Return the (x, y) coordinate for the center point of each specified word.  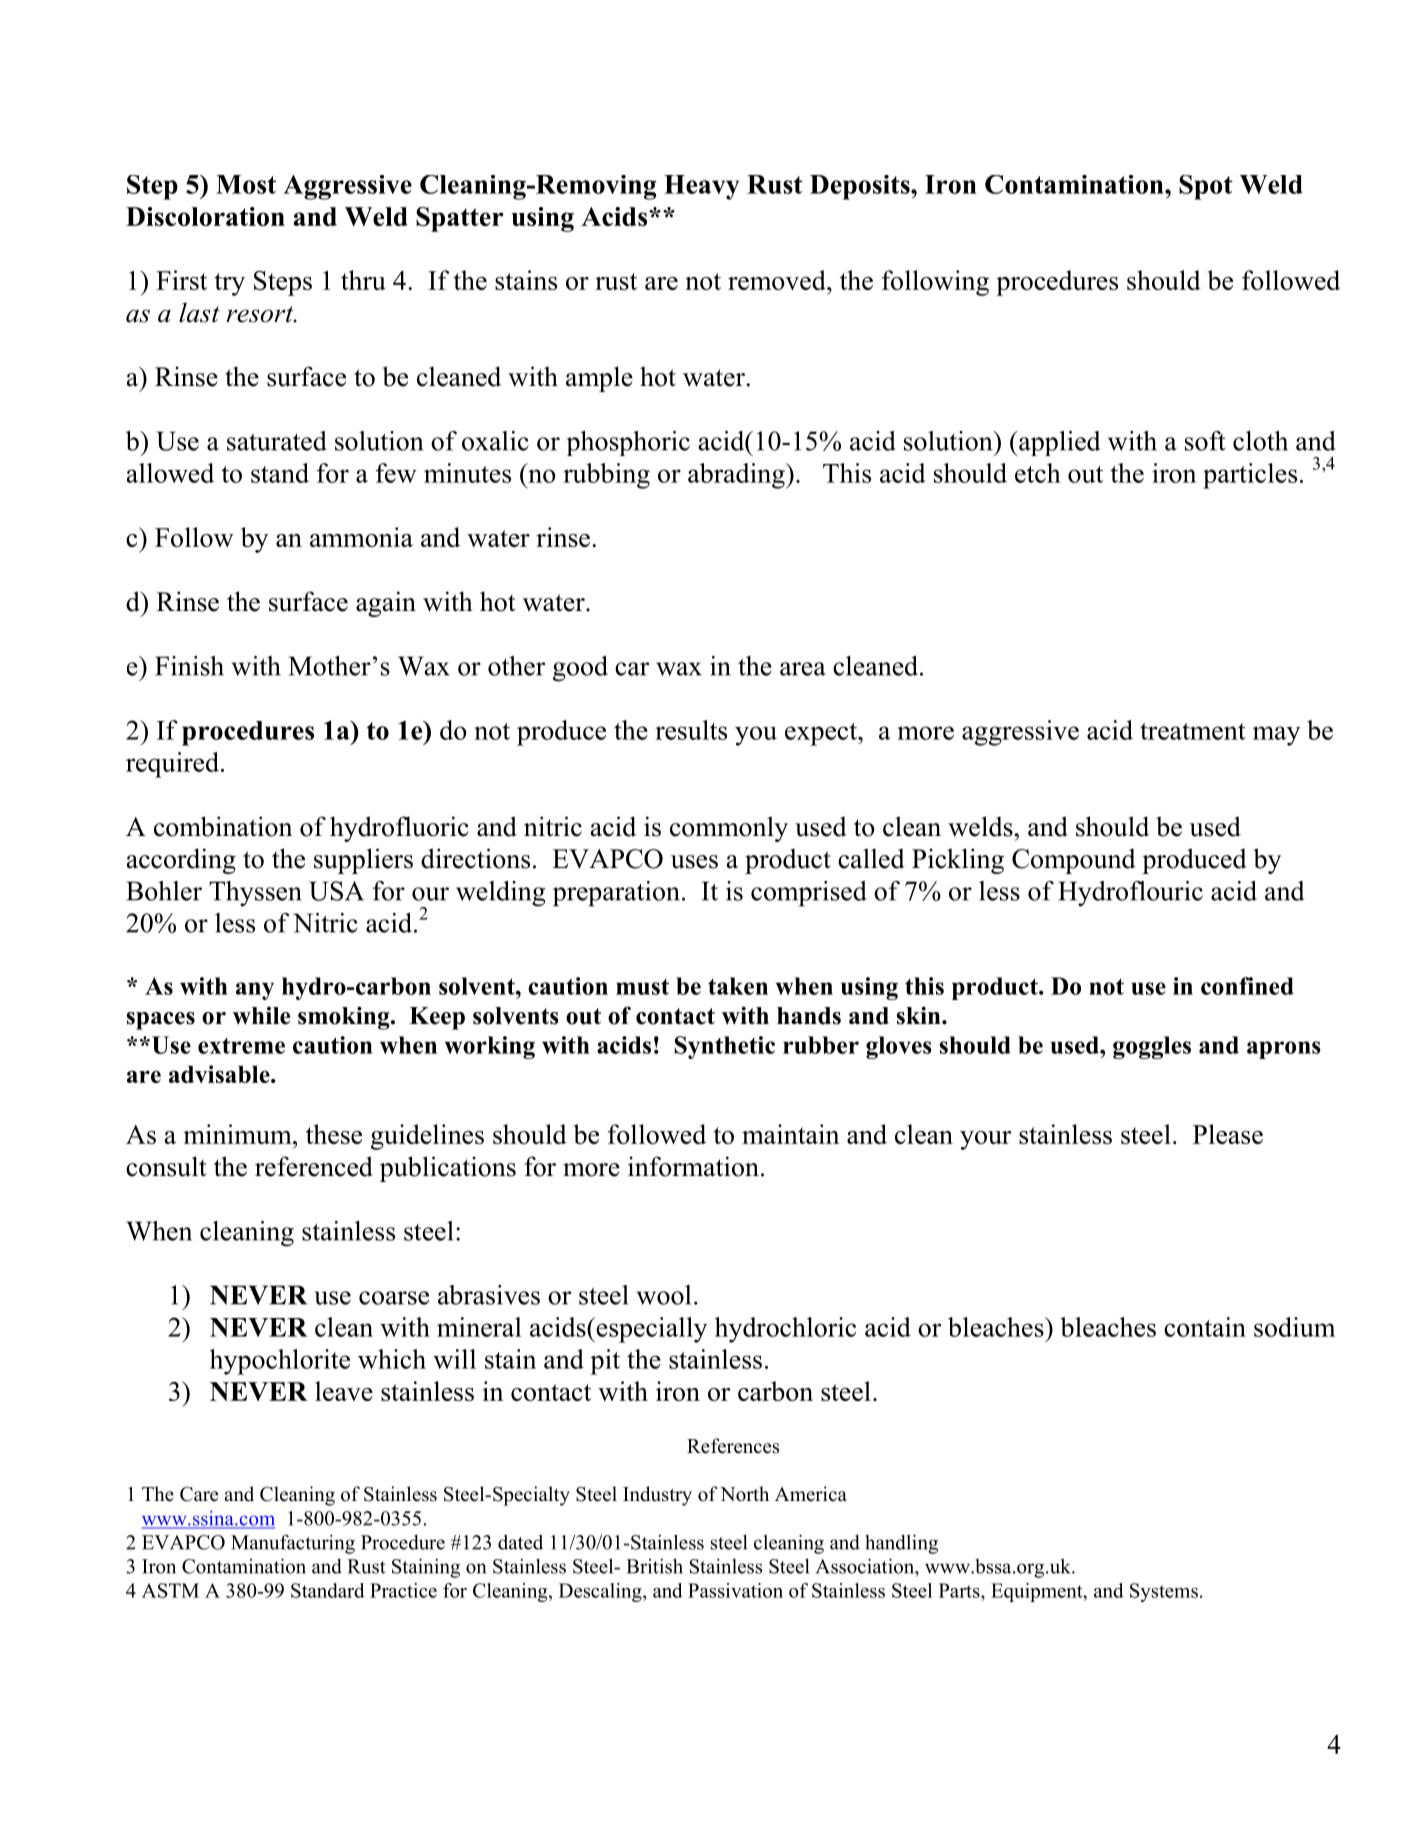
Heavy (701, 187)
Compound (1074, 861)
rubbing (606, 476)
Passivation (735, 1590)
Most (246, 184)
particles (1250, 476)
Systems (1164, 1592)
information (693, 1166)
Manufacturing (293, 1544)
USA (336, 891)
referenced (314, 1166)
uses (694, 862)
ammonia (361, 537)
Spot (1206, 187)
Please (1228, 1134)
